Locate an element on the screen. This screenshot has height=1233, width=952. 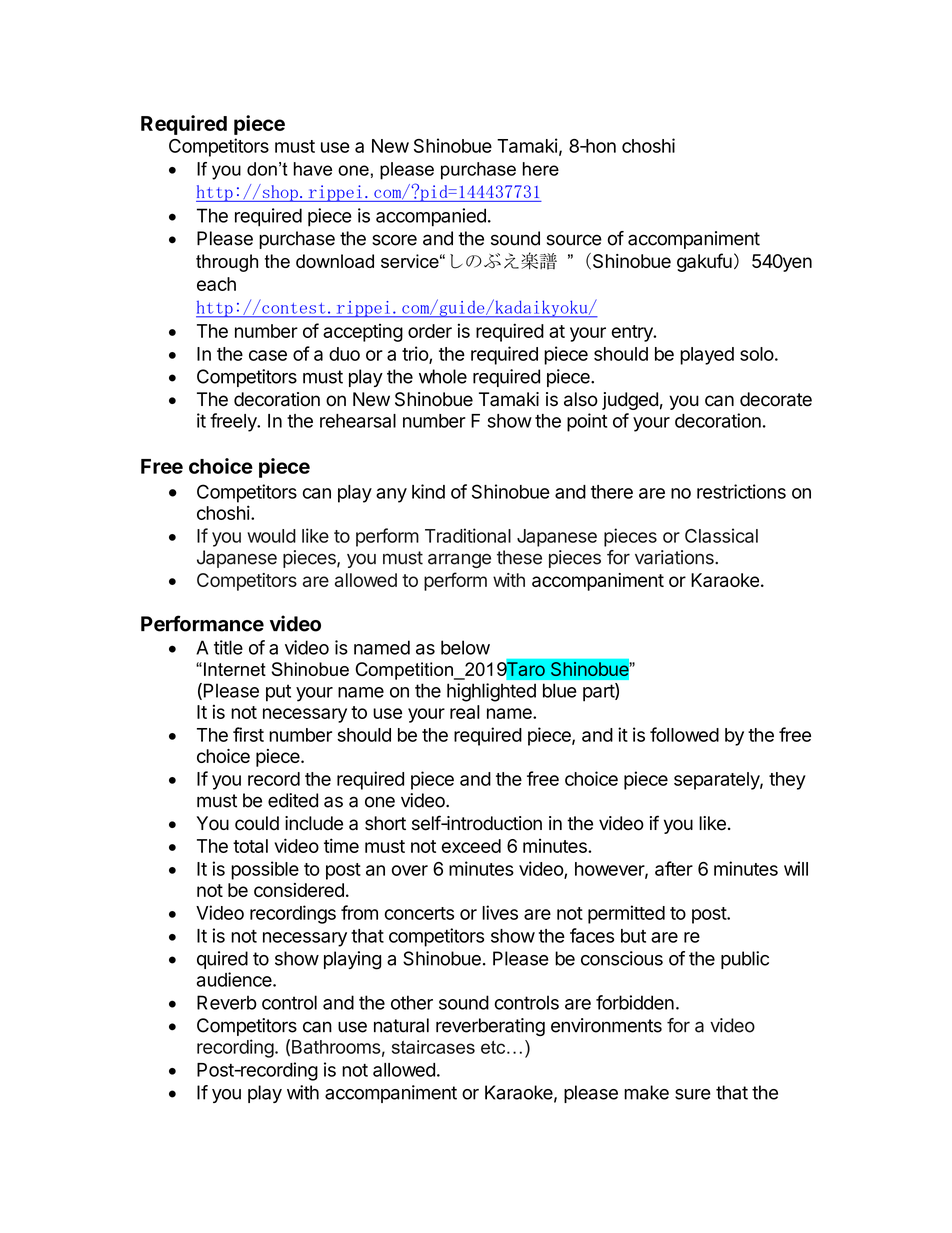
would is located at coordinates (271, 536).
